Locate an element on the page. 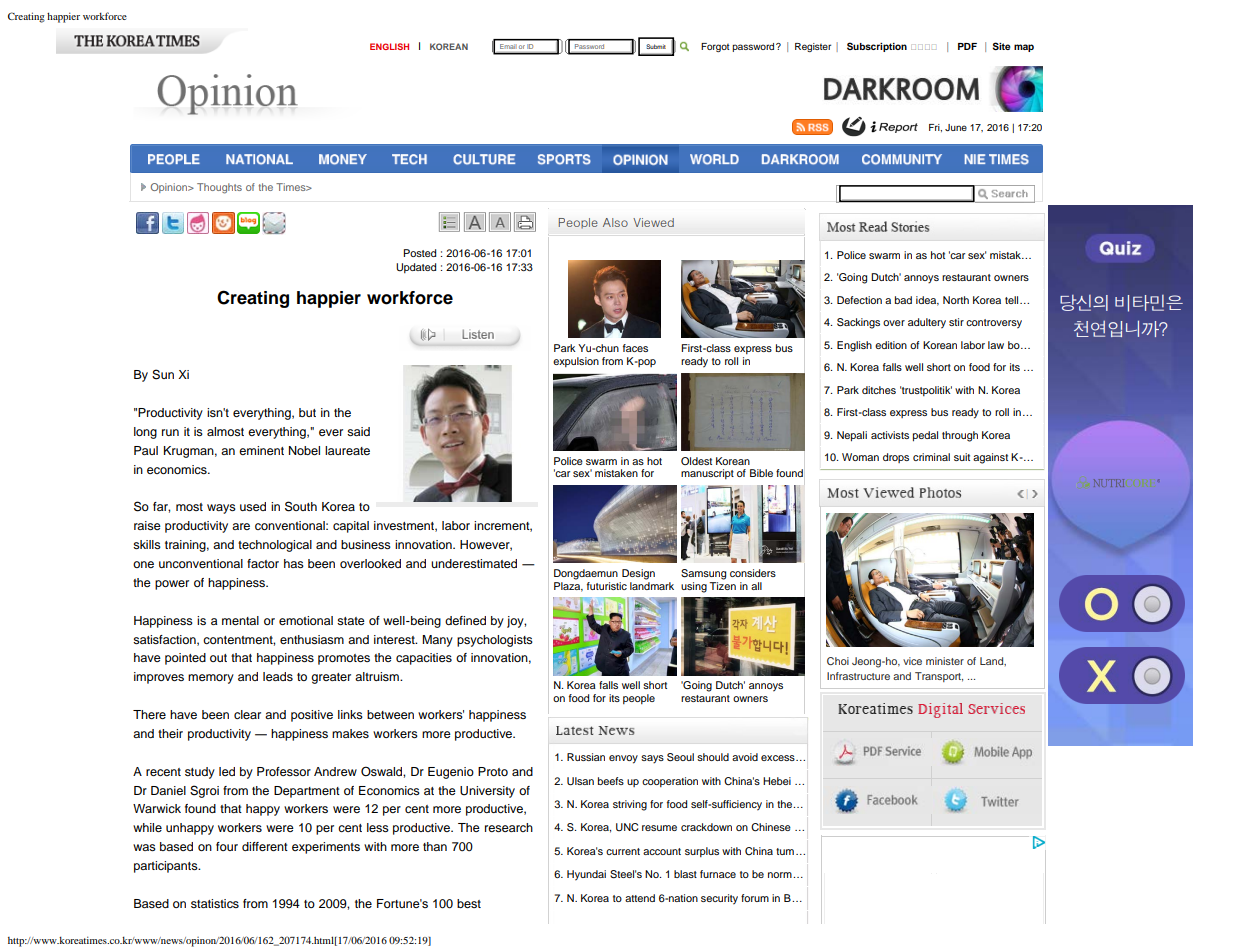  Register is located at coordinates (813, 47).
